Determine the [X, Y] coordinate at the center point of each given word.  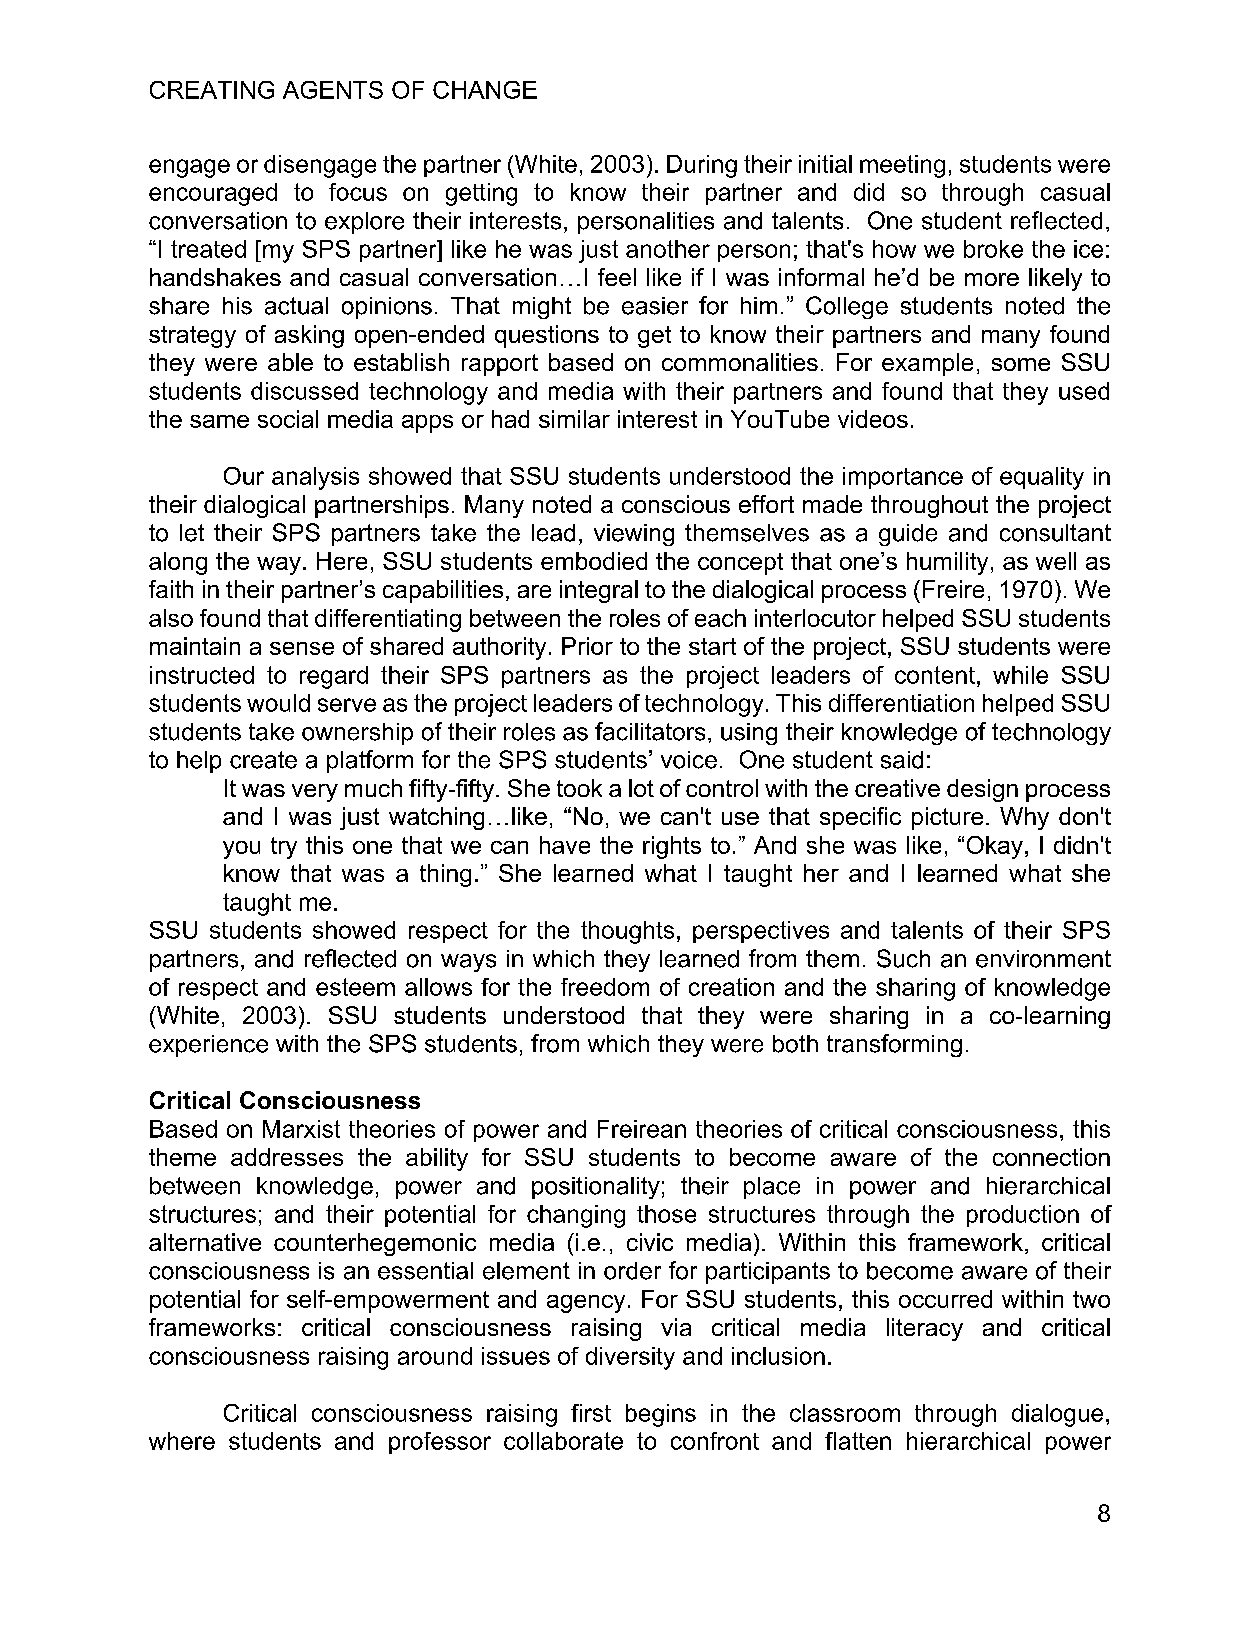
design [982, 790]
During [702, 166]
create [263, 760]
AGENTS [333, 90]
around [435, 1356]
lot [641, 788]
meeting [902, 166]
